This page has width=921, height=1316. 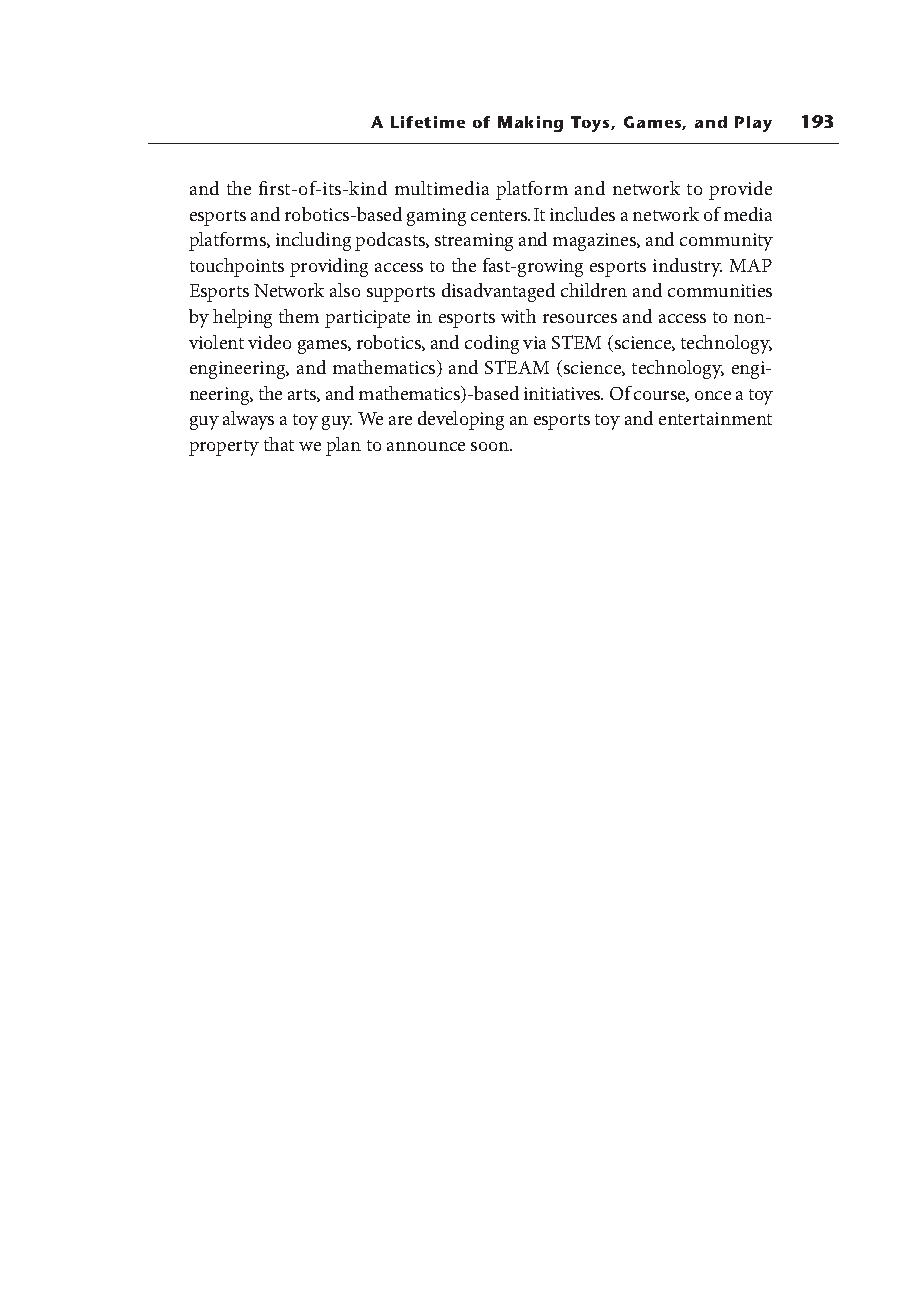 What do you see at coordinates (753, 124) in the page?
I see `Play` at bounding box center [753, 124].
